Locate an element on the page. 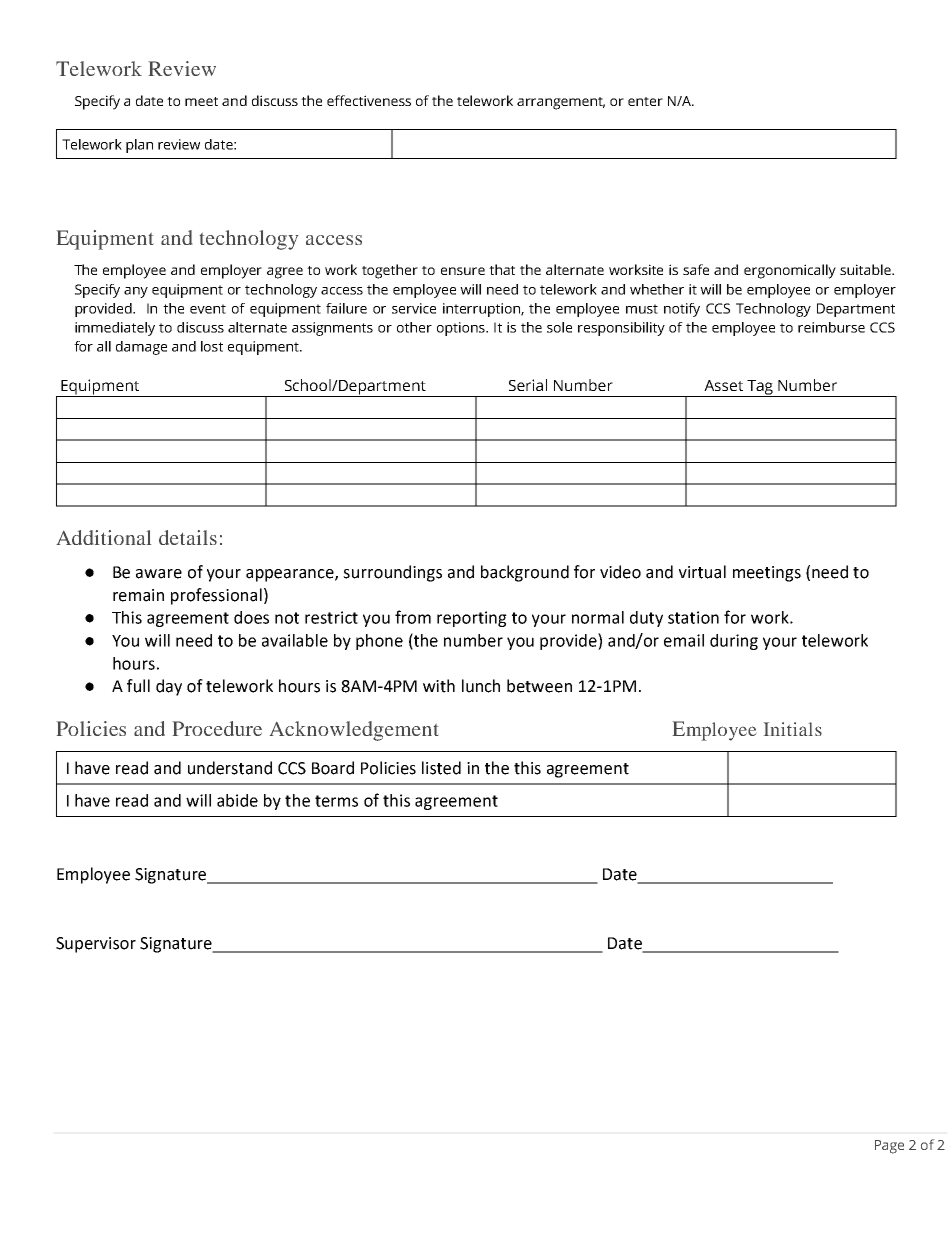  Initials is located at coordinates (793, 729).
